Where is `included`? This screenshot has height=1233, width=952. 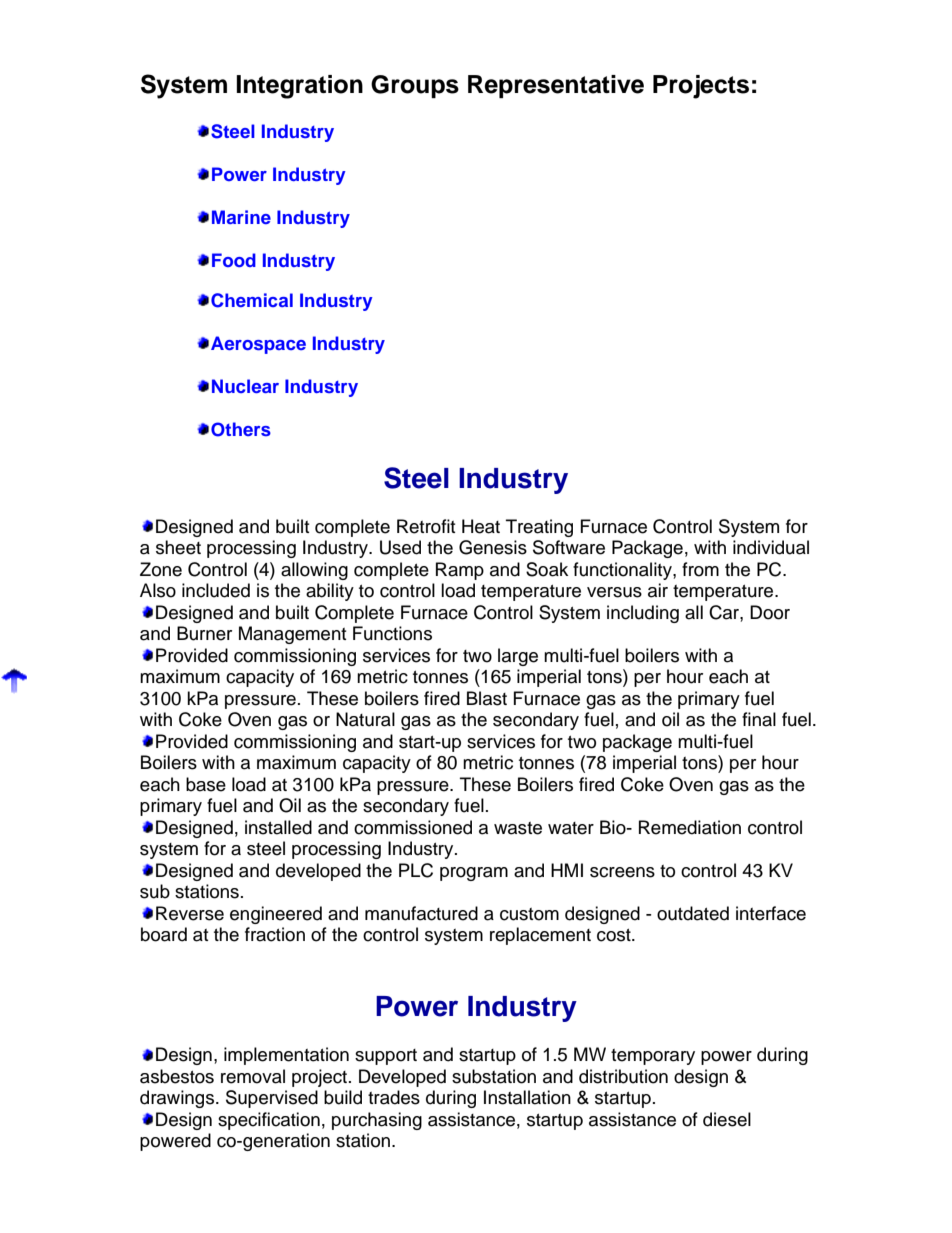 included is located at coordinates (216, 590).
